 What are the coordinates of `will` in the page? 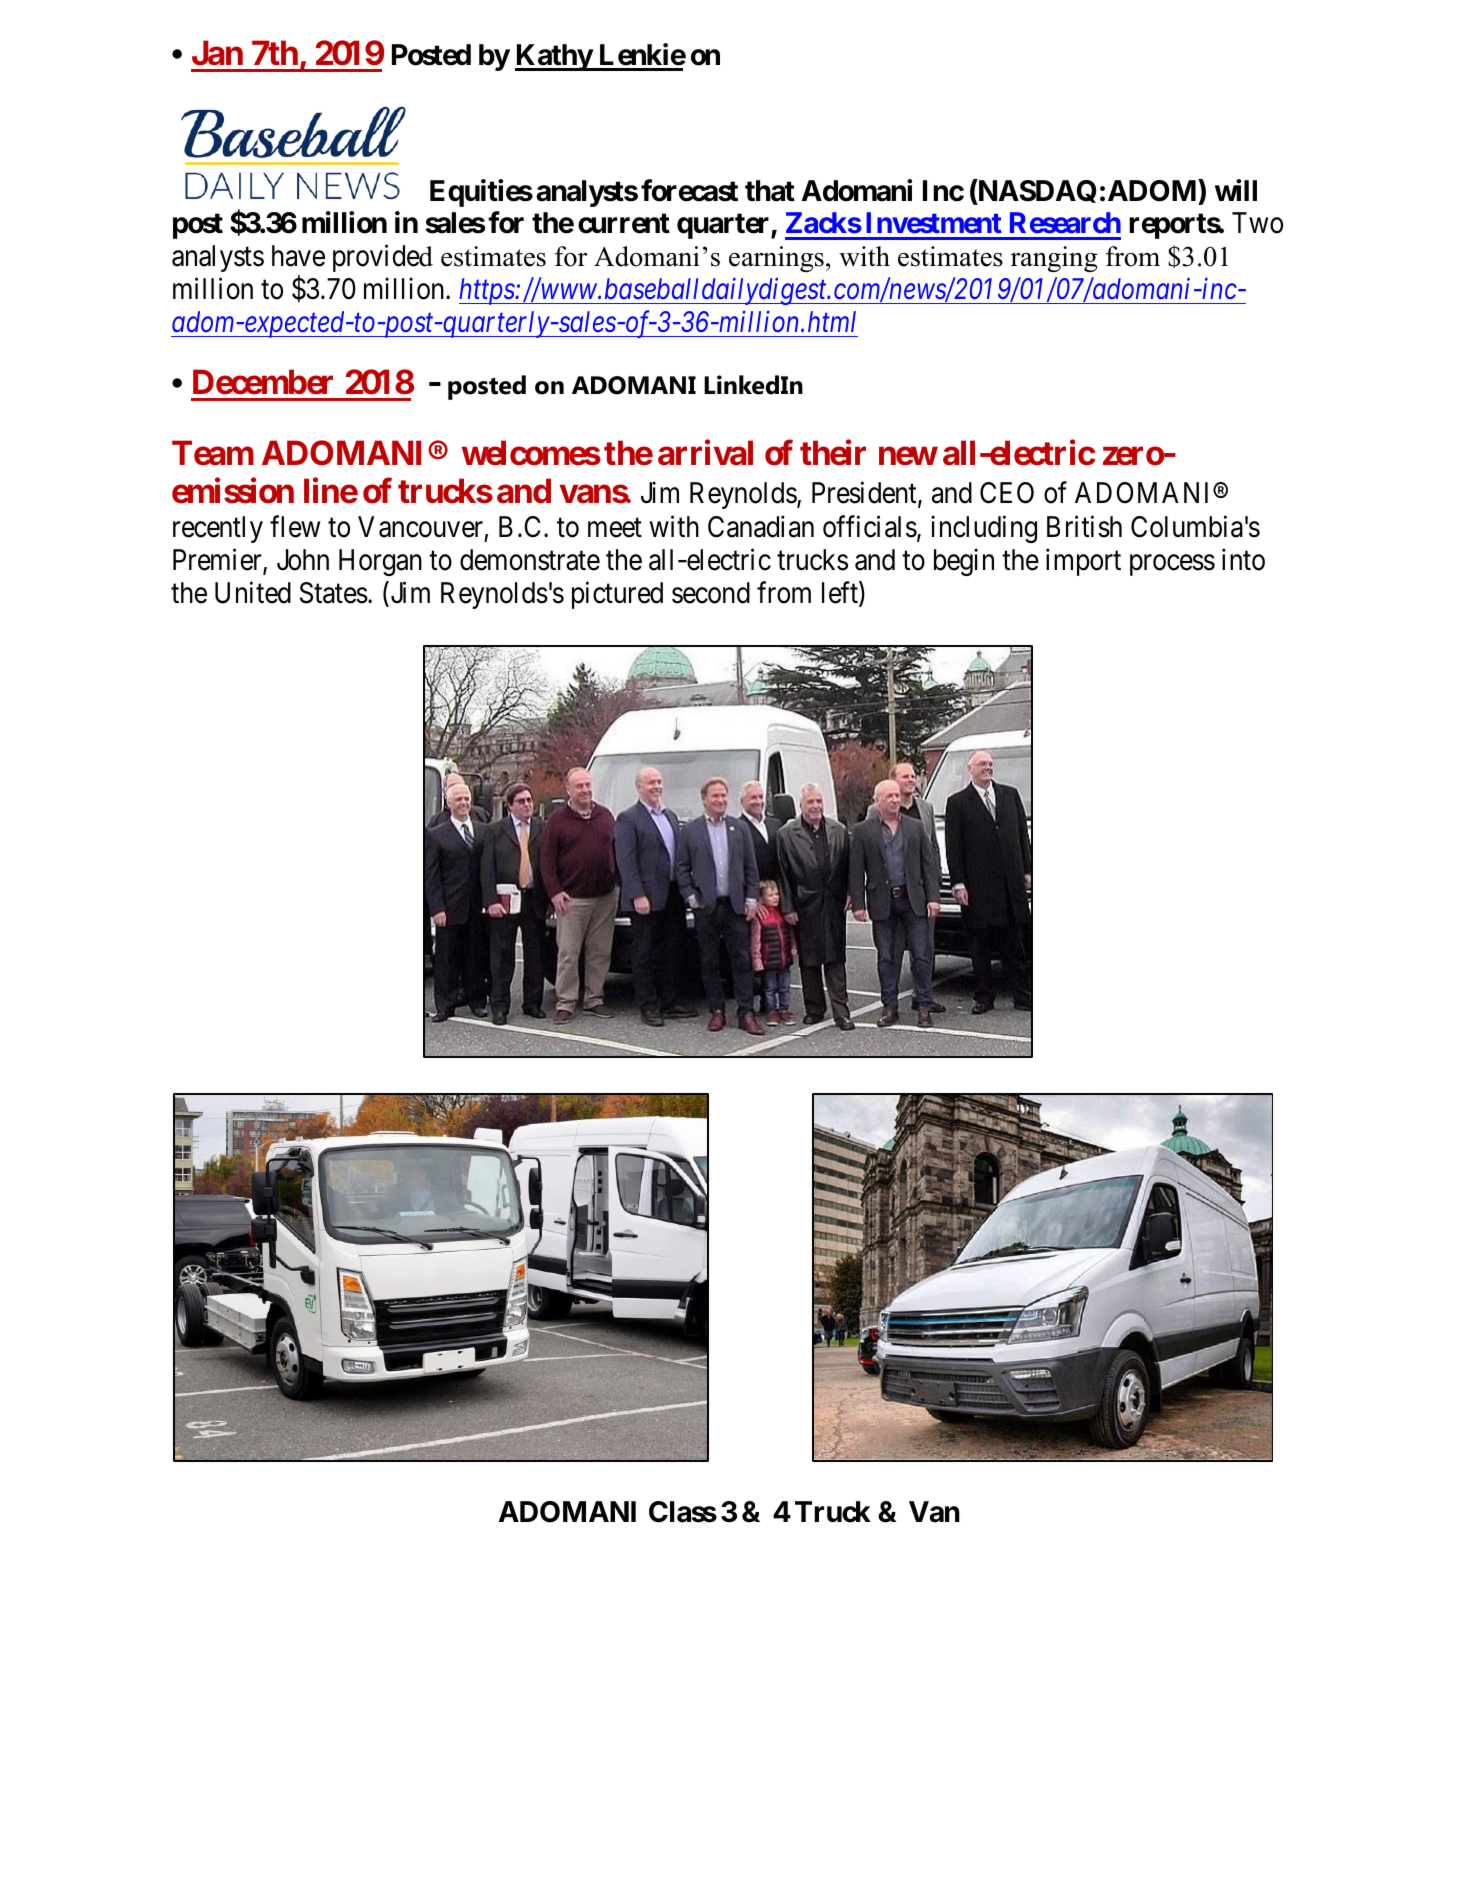 It's located at (1236, 190).
